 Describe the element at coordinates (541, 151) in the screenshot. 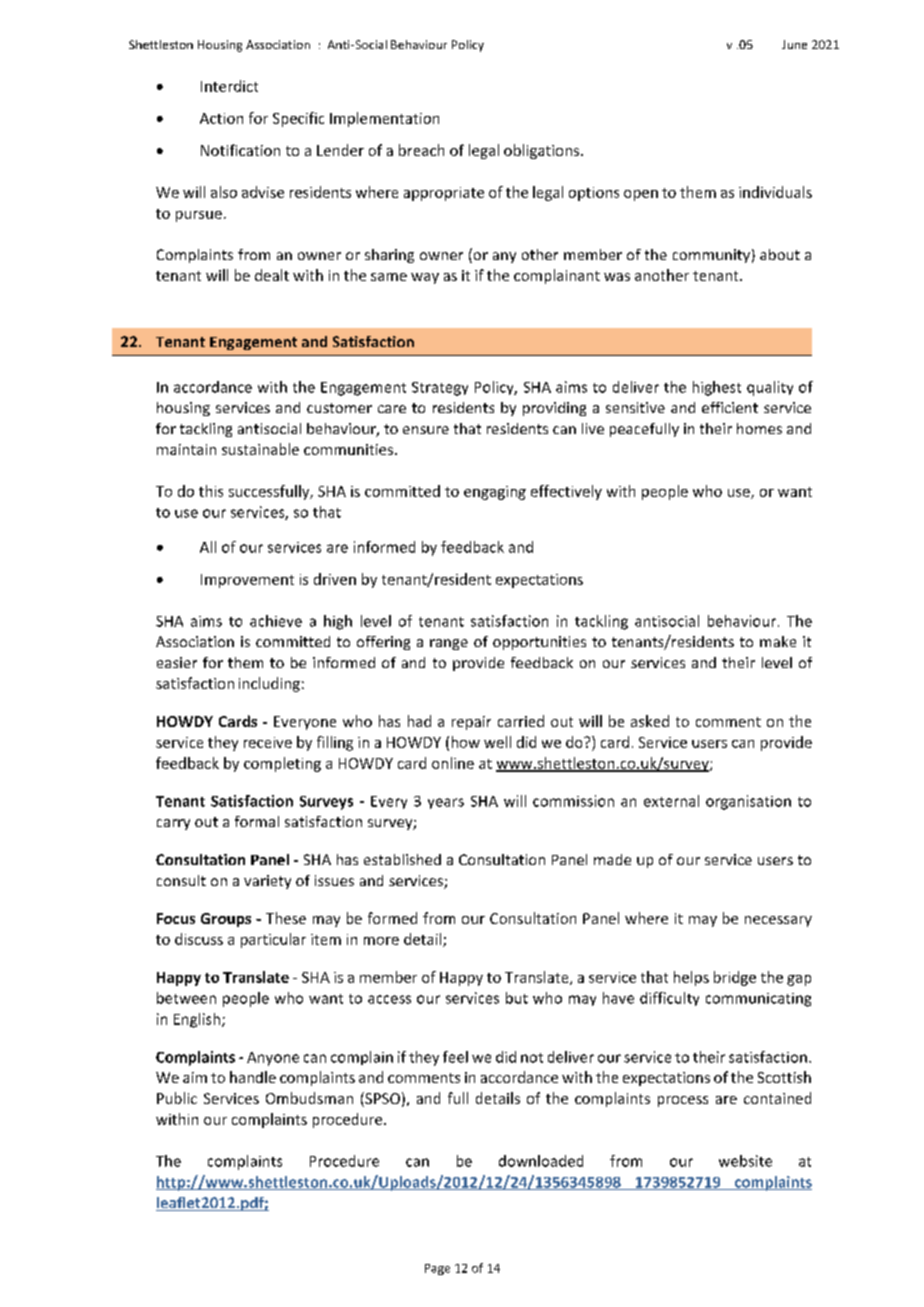

I see `obligations` at that location.
